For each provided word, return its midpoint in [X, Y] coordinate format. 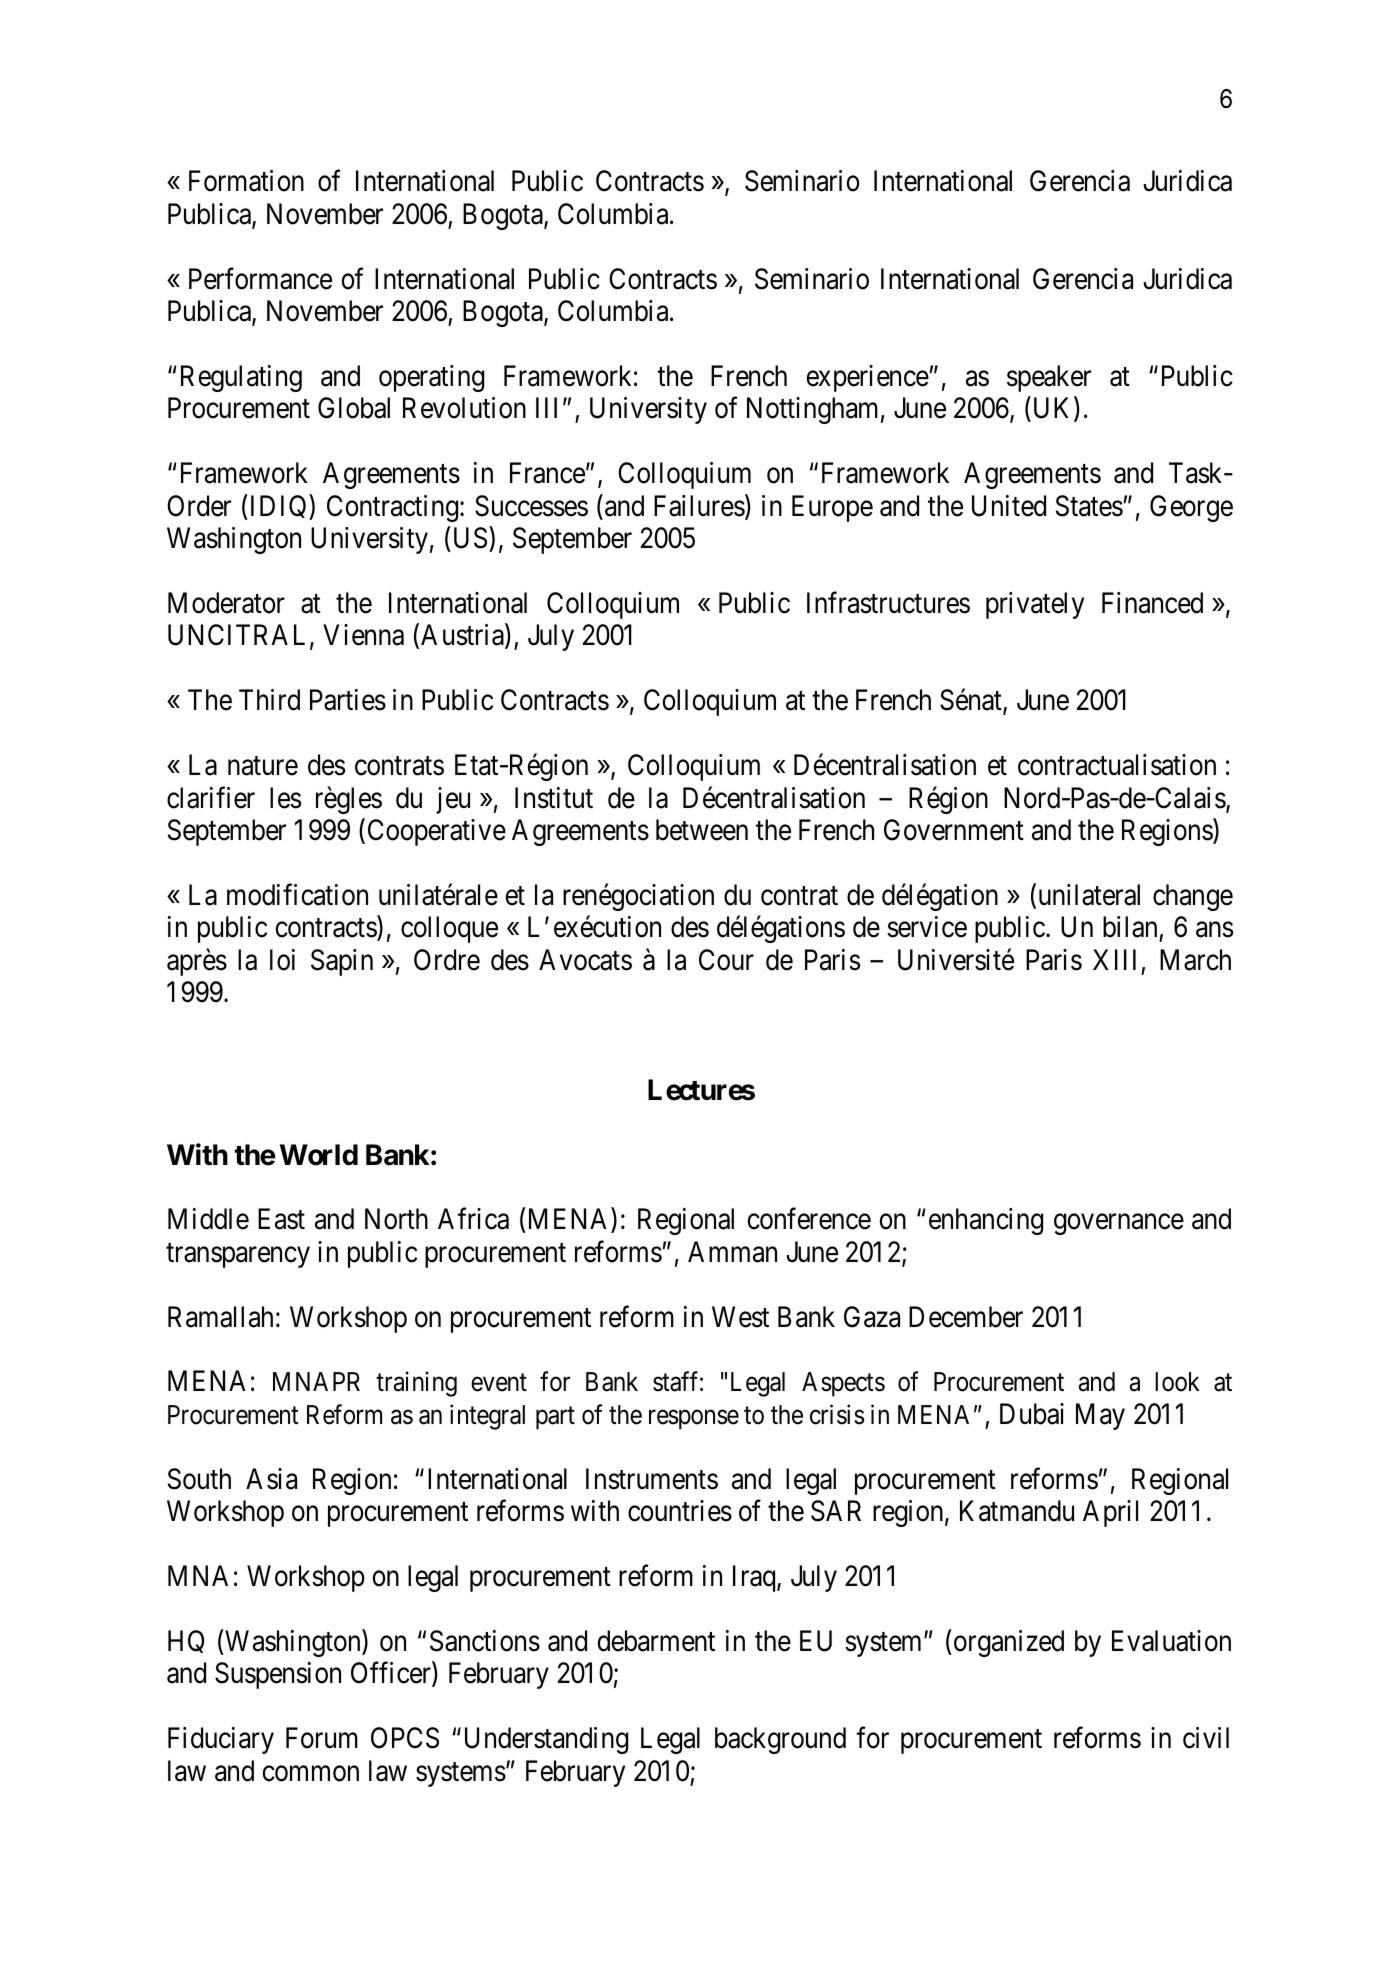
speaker [1049, 378]
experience [867, 378]
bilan [1131, 928]
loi [282, 960]
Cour [726, 960]
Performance [260, 278]
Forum [322, 1738]
